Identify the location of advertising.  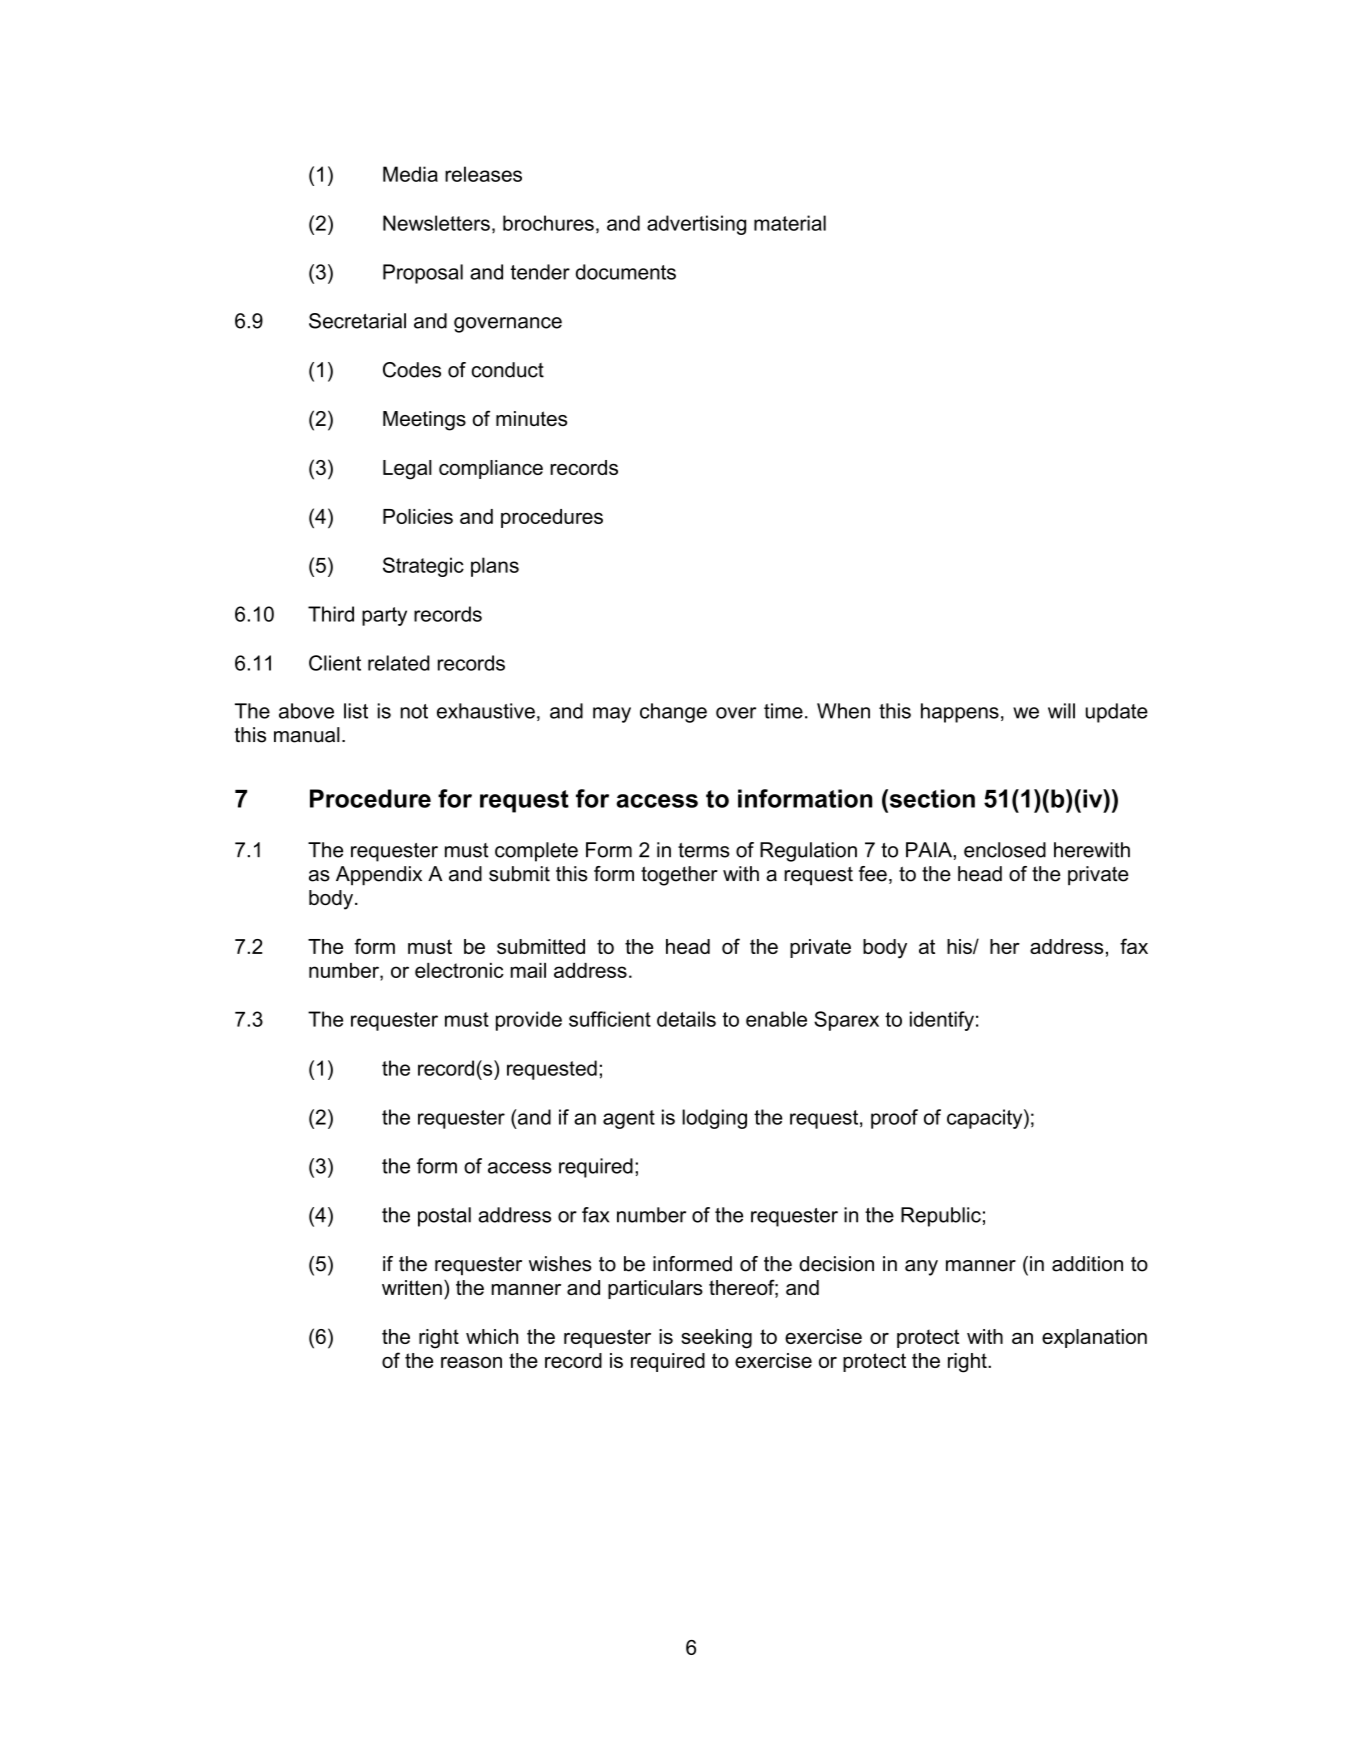
(696, 225).
